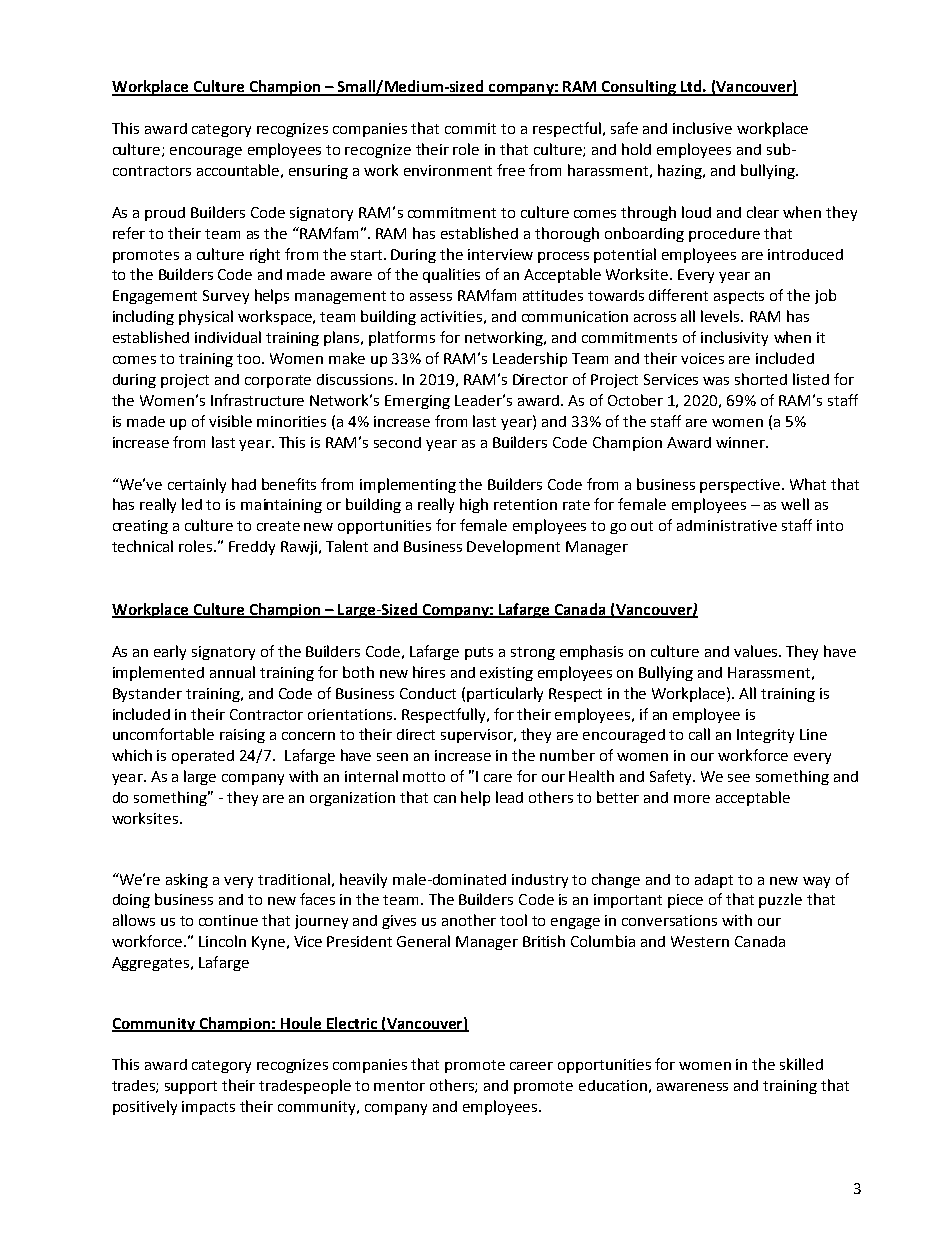  Describe the element at coordinates (232, 672) in the image. I see `annual` at that location.
